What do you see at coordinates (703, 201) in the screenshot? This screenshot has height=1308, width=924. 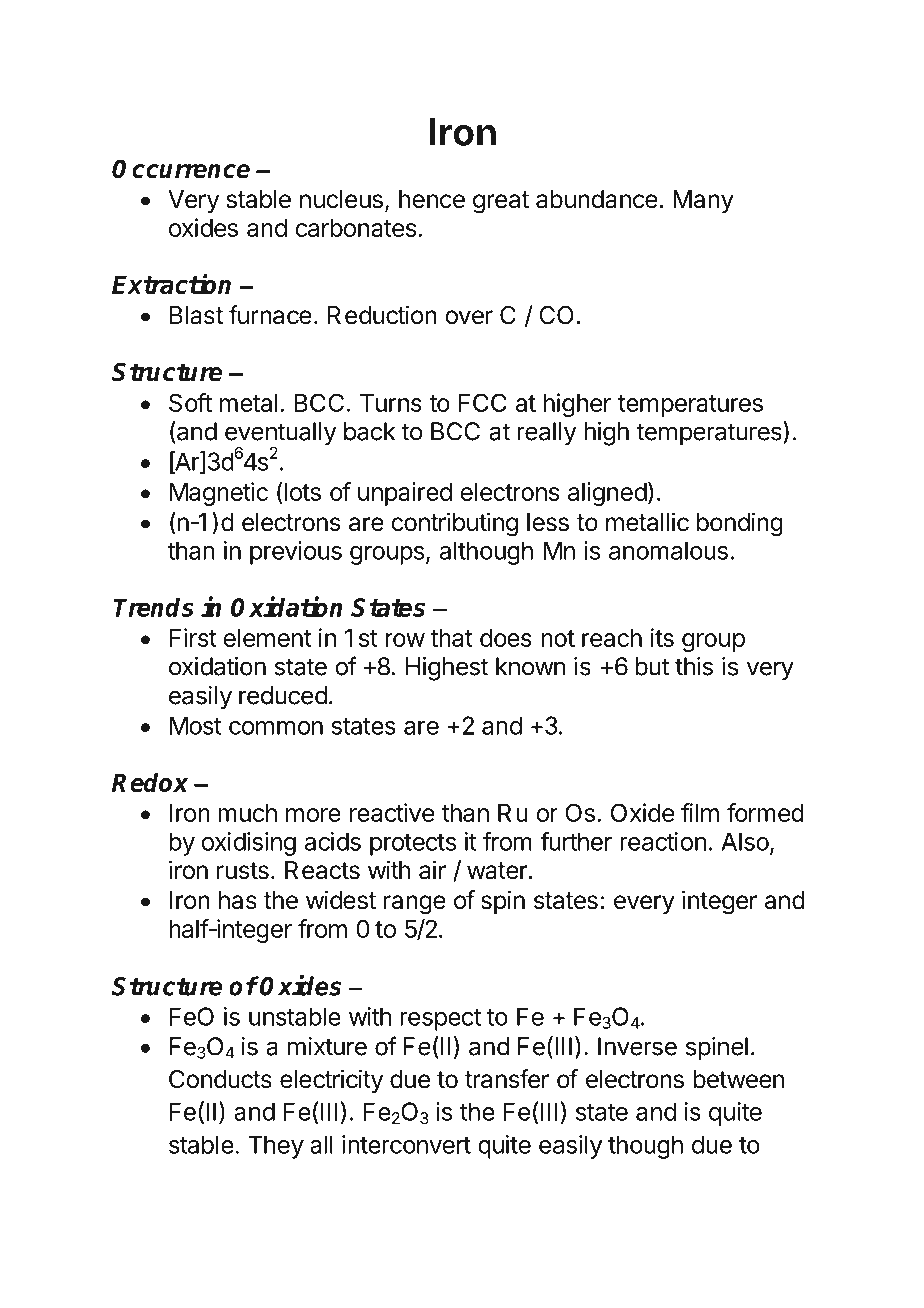 I see `Many` at bounding box center [703, 201].
